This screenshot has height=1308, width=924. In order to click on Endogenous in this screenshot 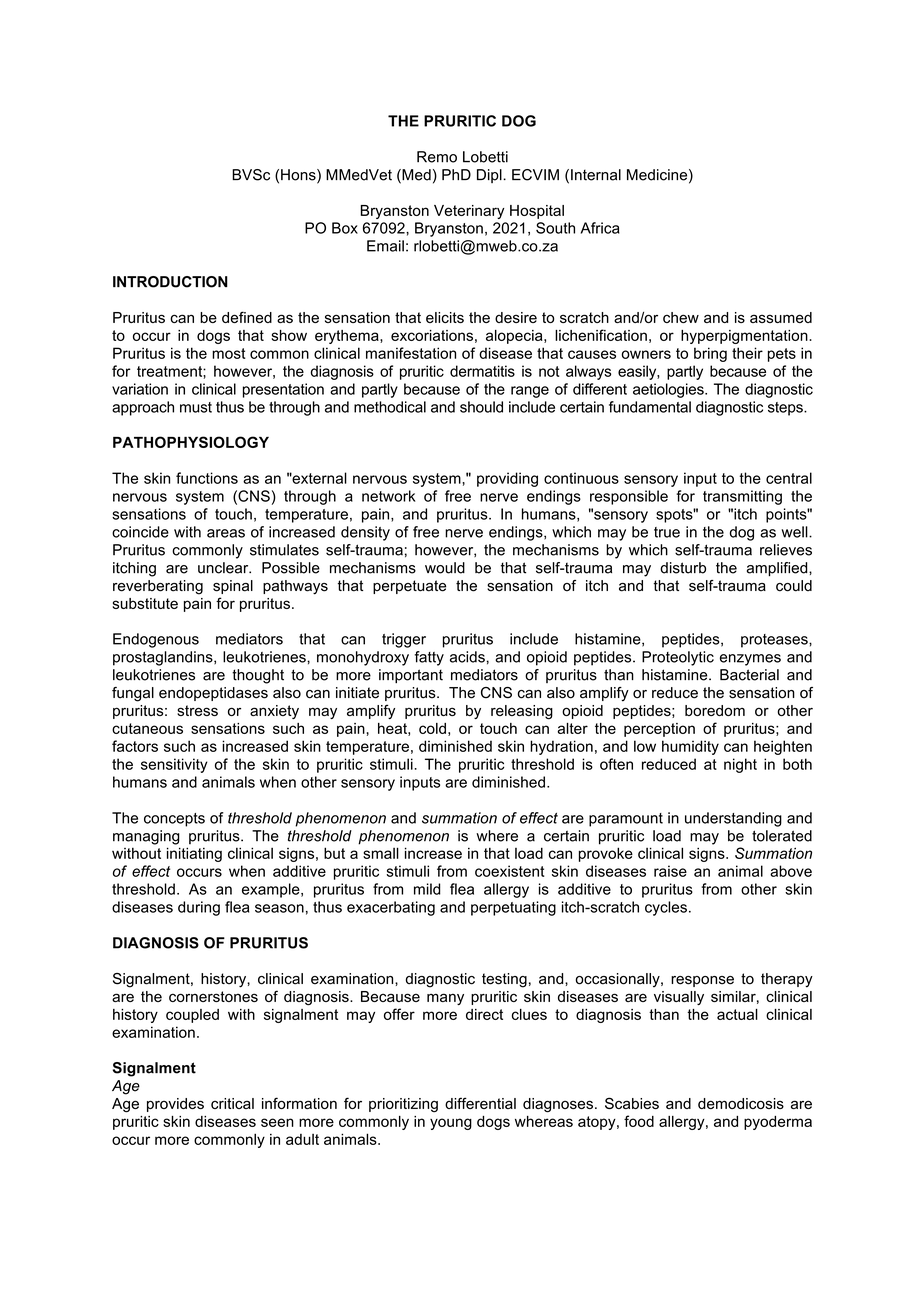, I will do `click(156, 640)`.
